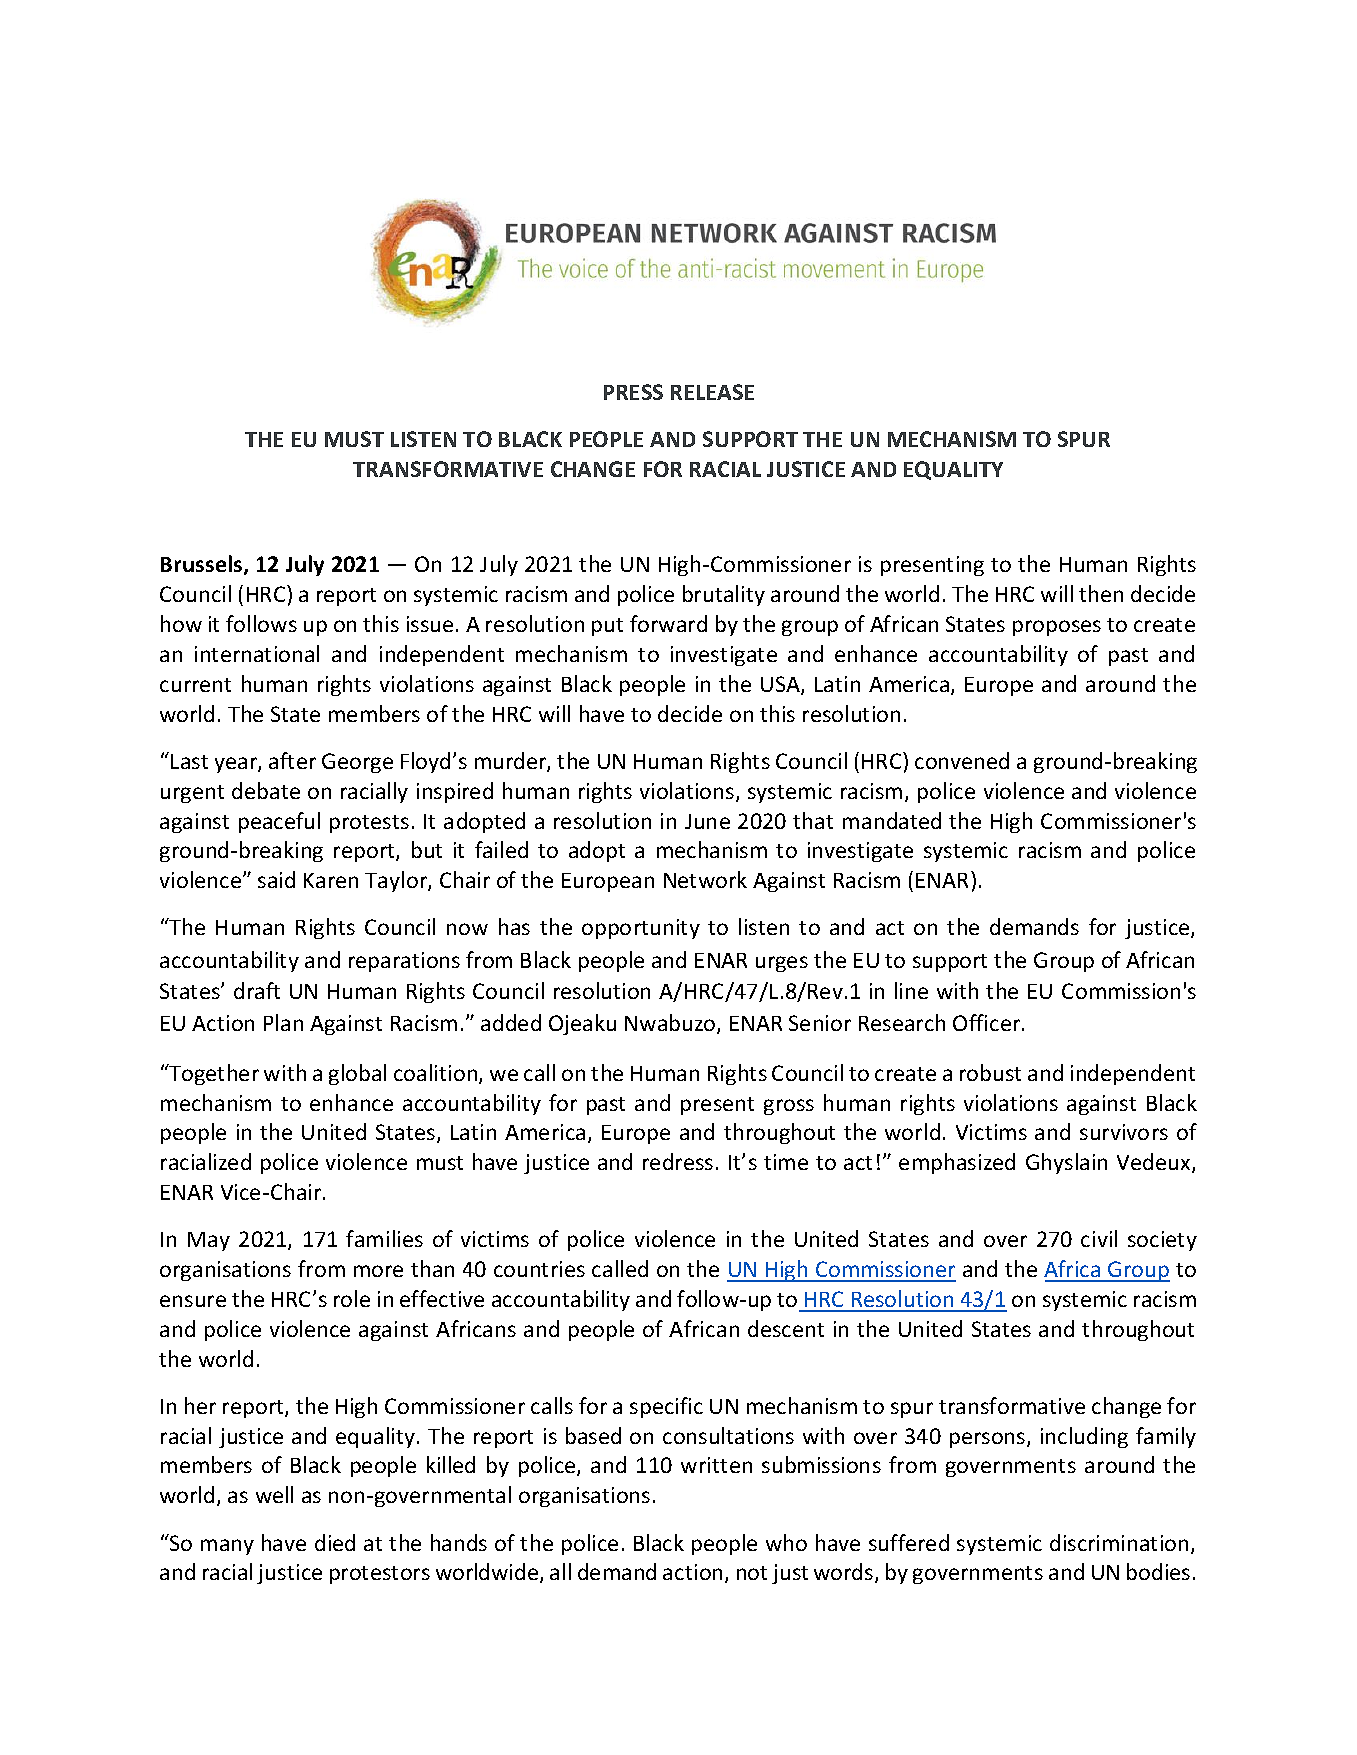 This screenshot has width=1357, height=1755. I want to click on died, so click(335, 1542).
